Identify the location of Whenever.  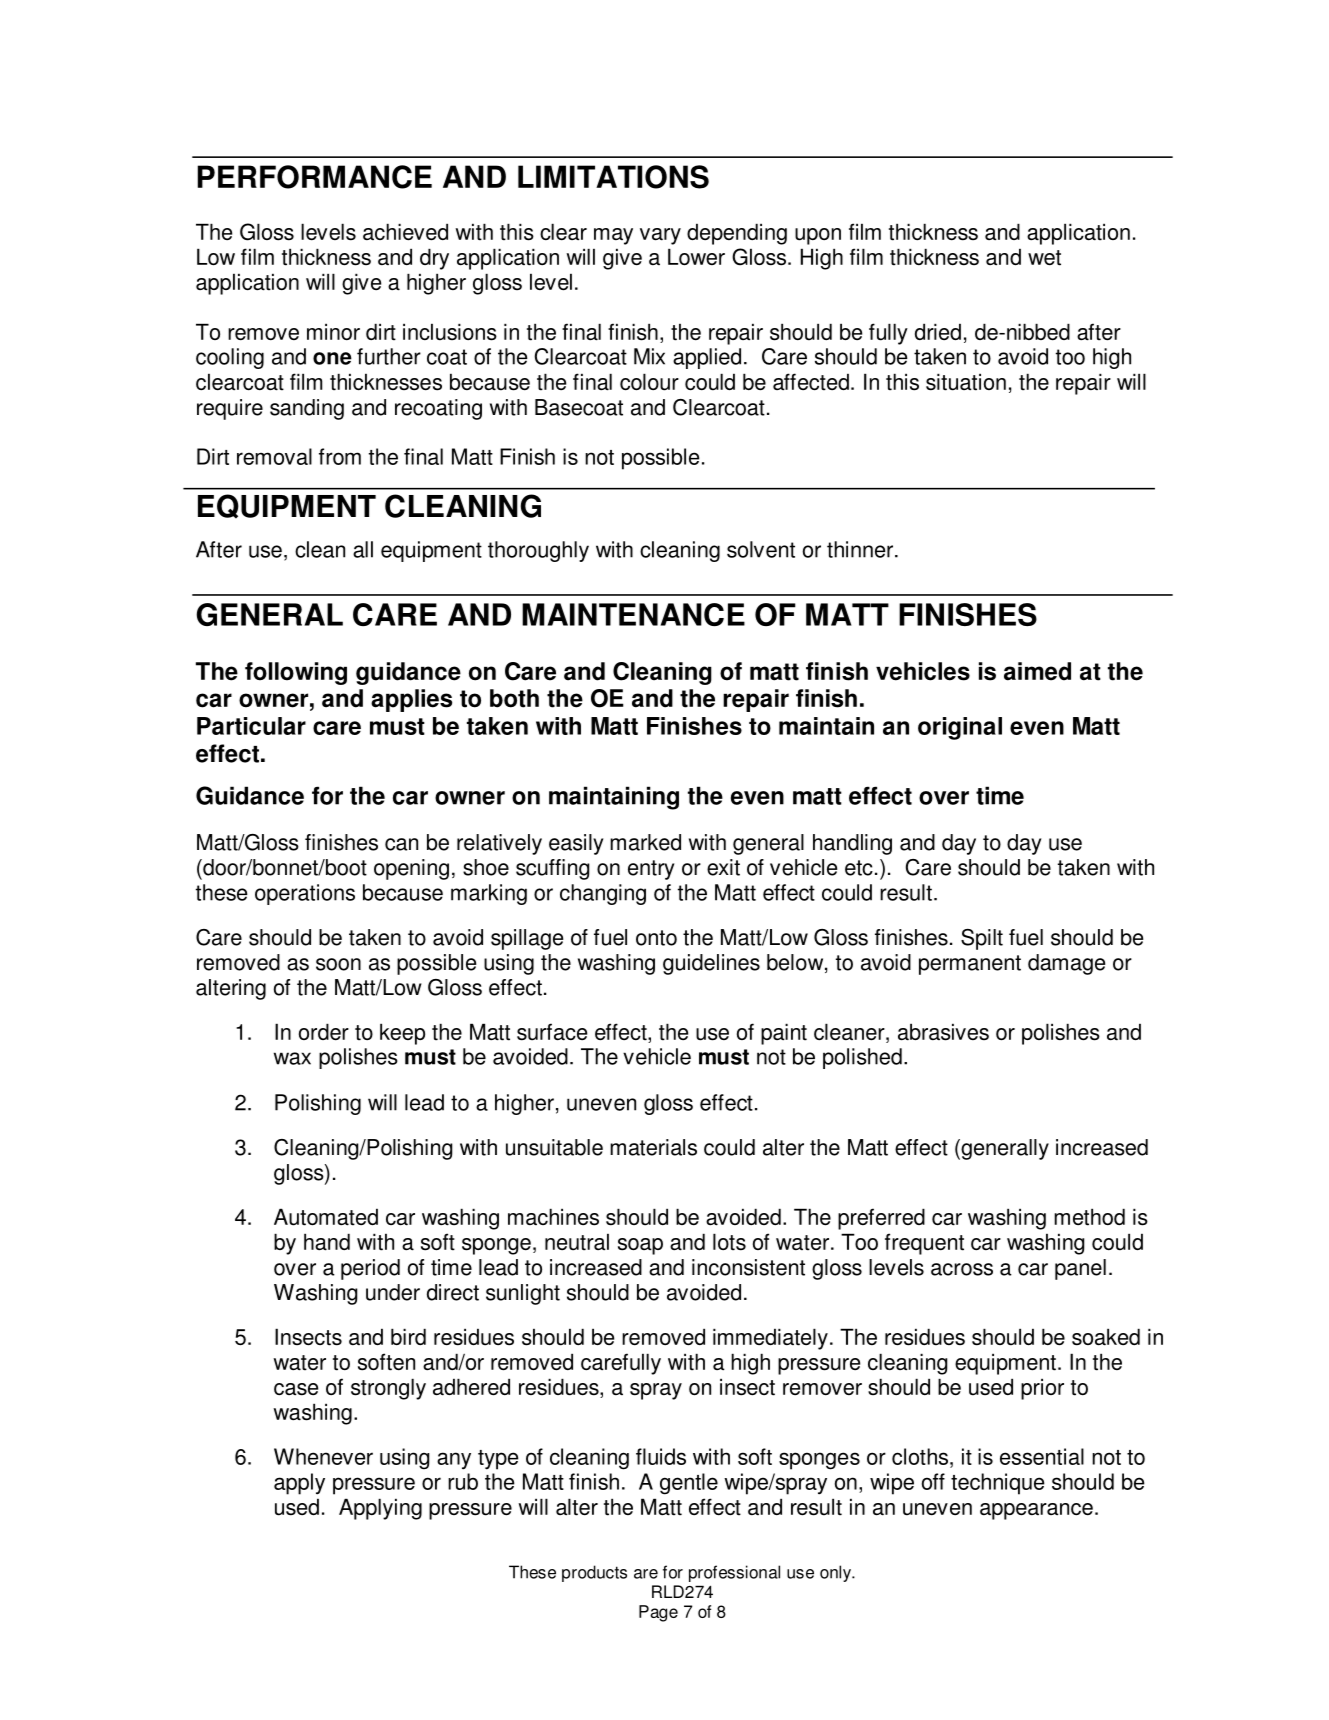
(323, 1456).
